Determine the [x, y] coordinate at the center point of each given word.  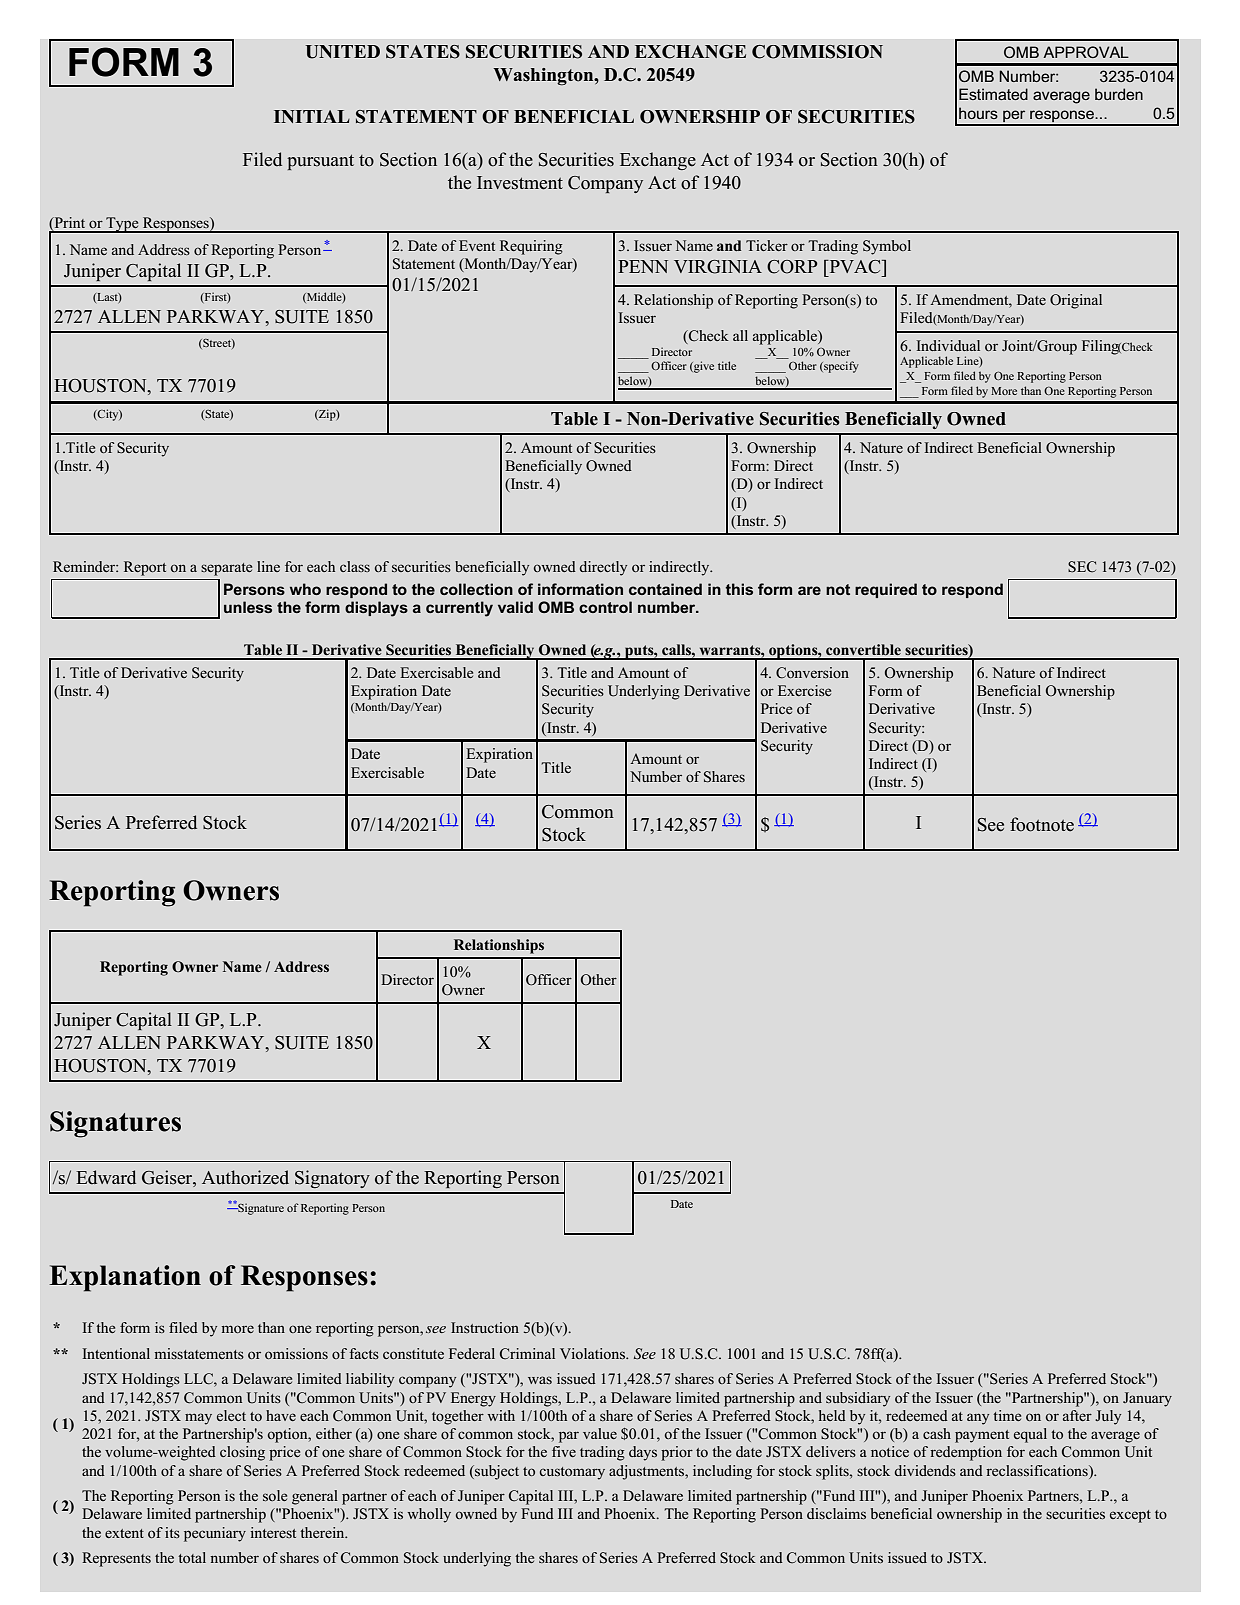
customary [572, 1473]
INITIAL [312, 116]
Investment [520, 183]
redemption [966, 1453]
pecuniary [215, 1534]
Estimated [993, 94]
